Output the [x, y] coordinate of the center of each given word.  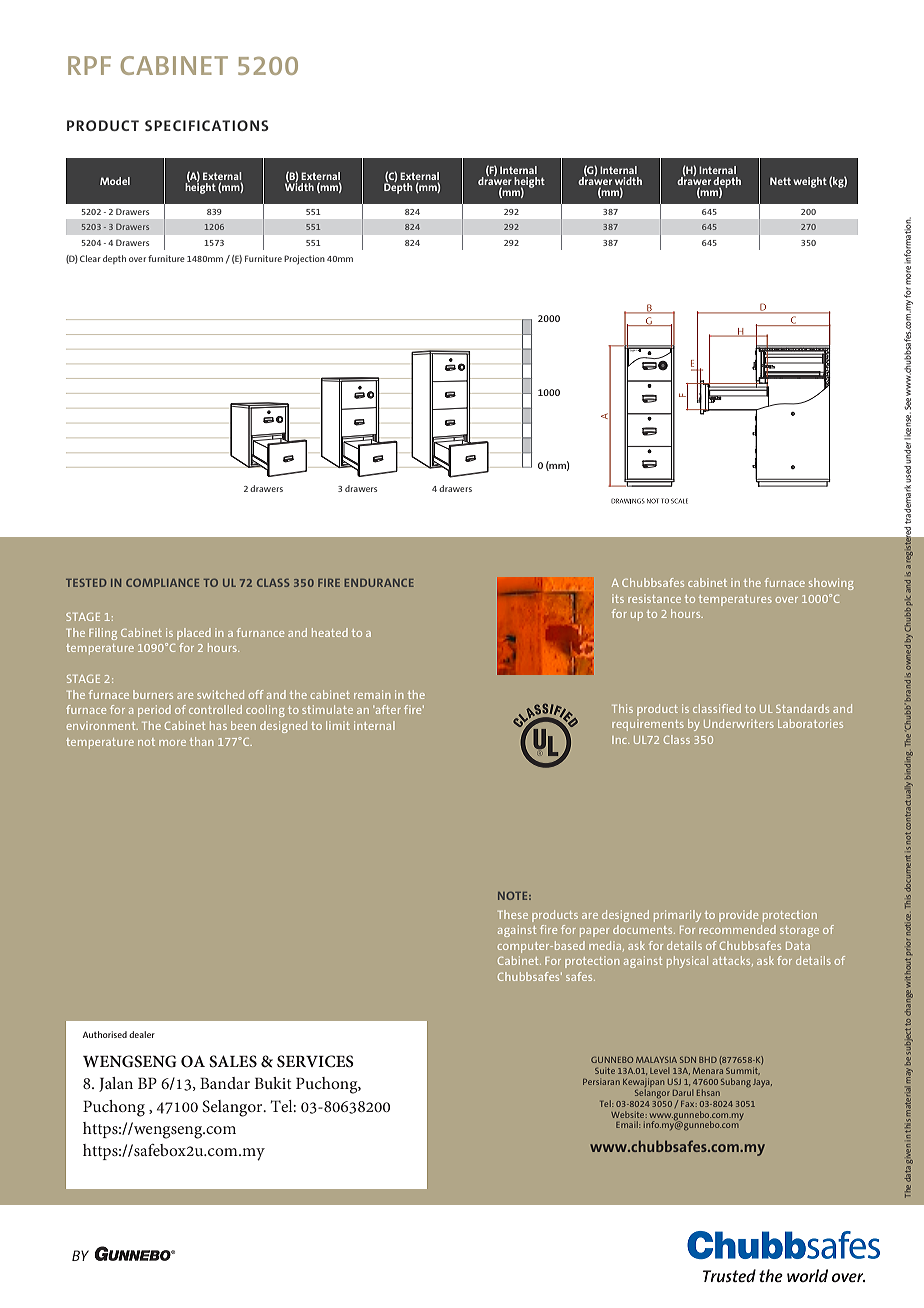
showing [831, 584]
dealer [142, 1034]
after [387, 709]
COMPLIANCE [162, 582]
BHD [708, 1060]
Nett [780, 181]
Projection [304, 260]
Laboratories [810, 723]
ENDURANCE [379, 583]
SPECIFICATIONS [207, 125]
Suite [605, 1071]
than [201, 741]
